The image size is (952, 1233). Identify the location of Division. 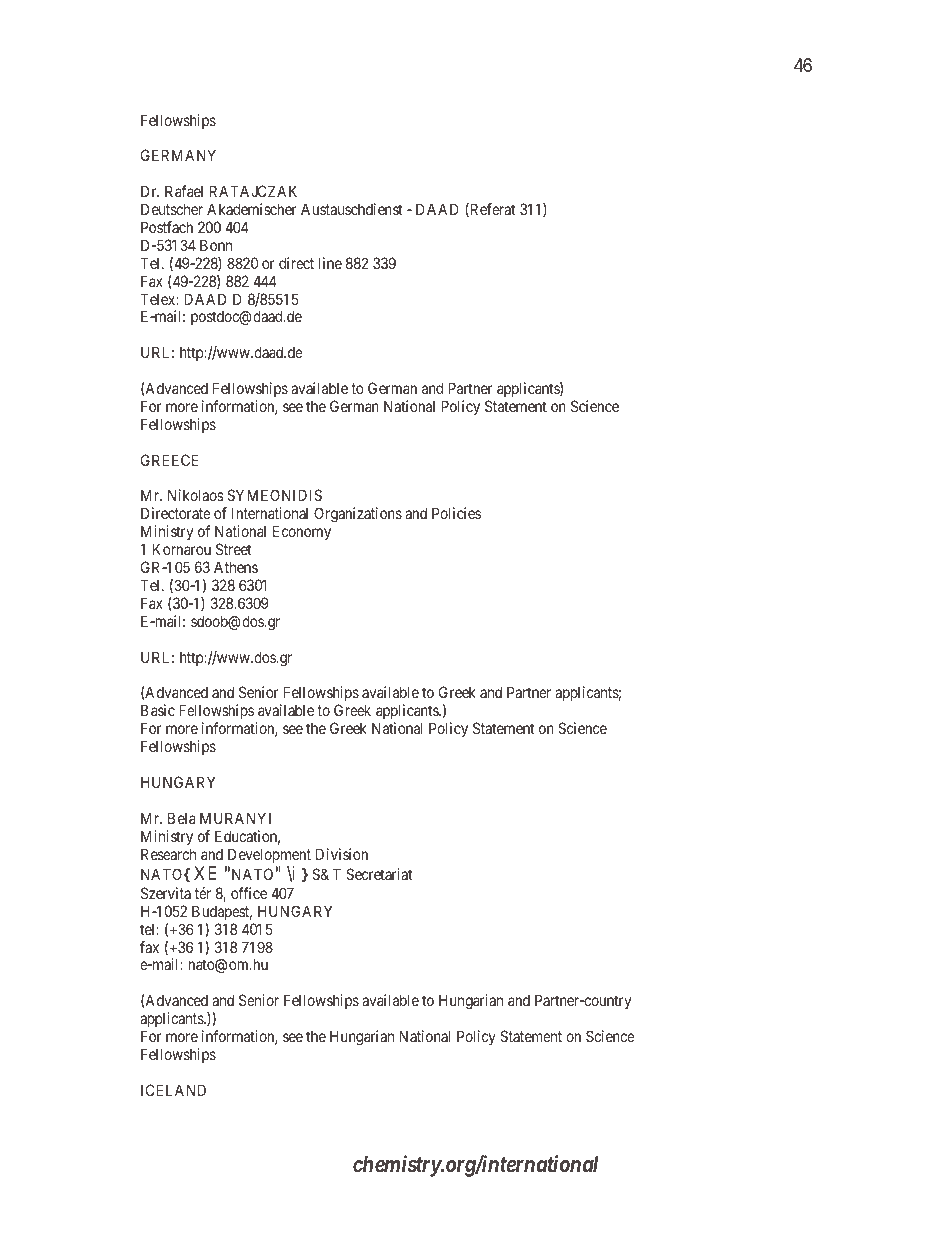
(342, 854).
